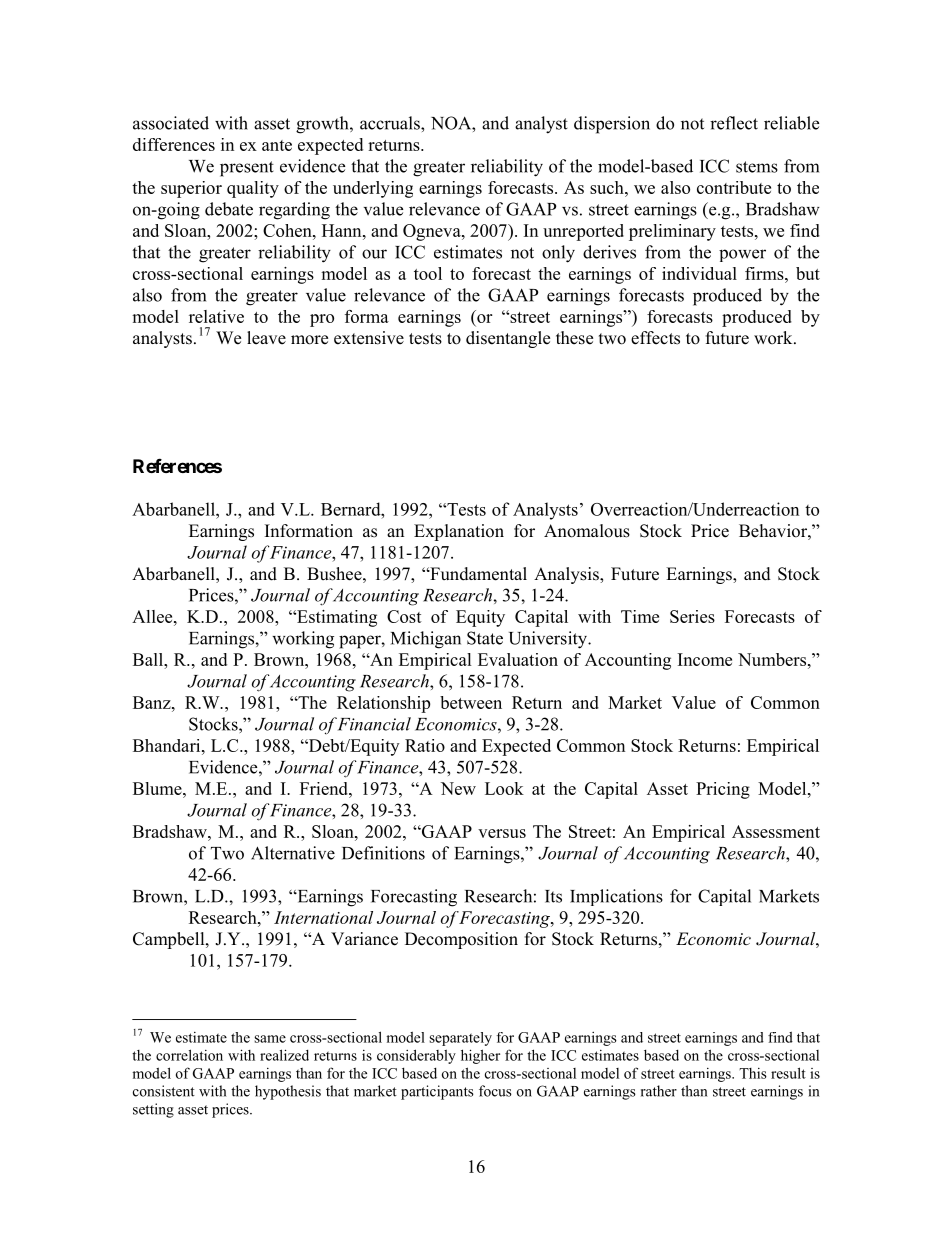 The width and height of the screenshot is (952, 1233). I want to click on State, so click(485, 638).
